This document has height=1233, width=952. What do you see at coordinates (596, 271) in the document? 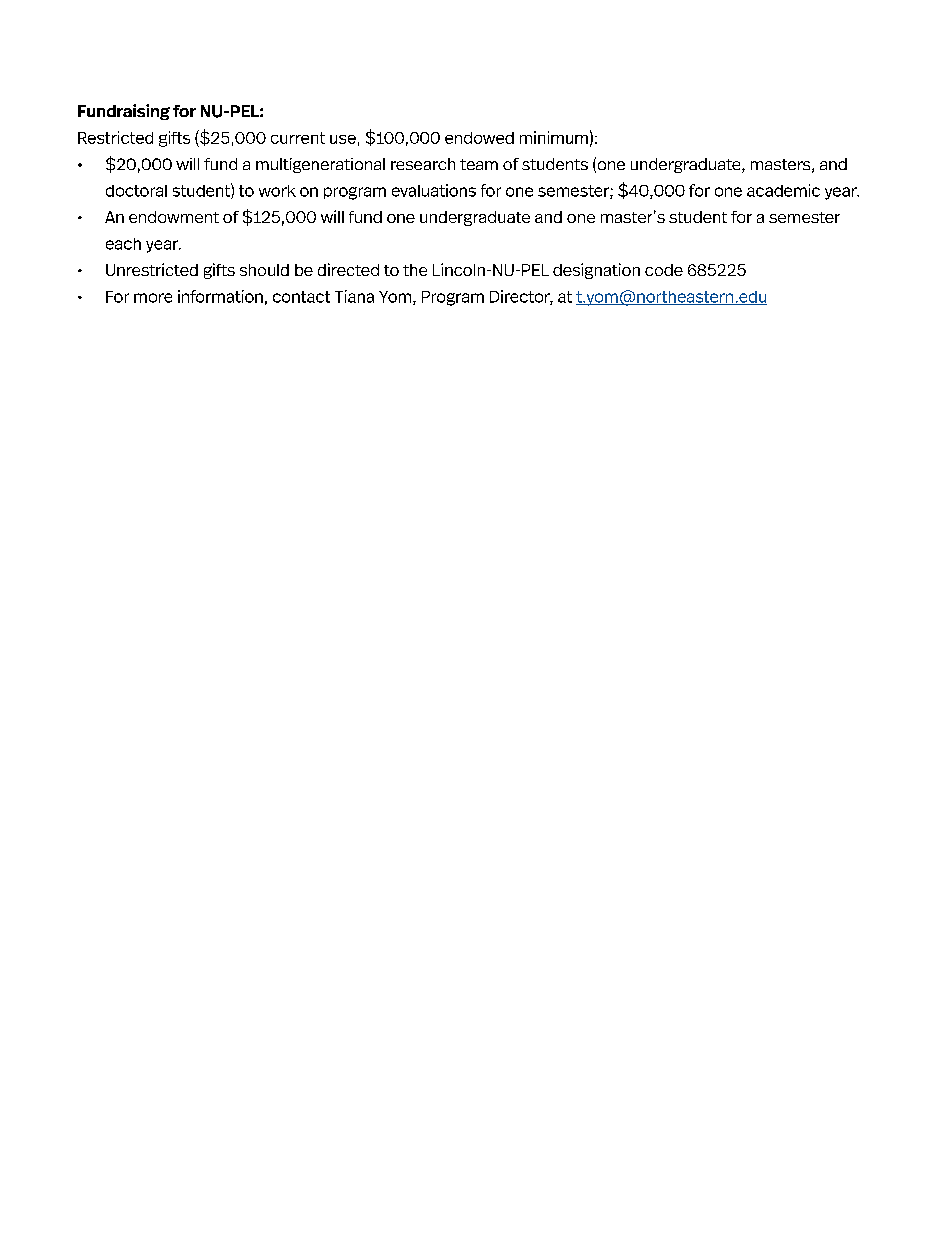
I see `designation` at bounding box center [596, 271].
